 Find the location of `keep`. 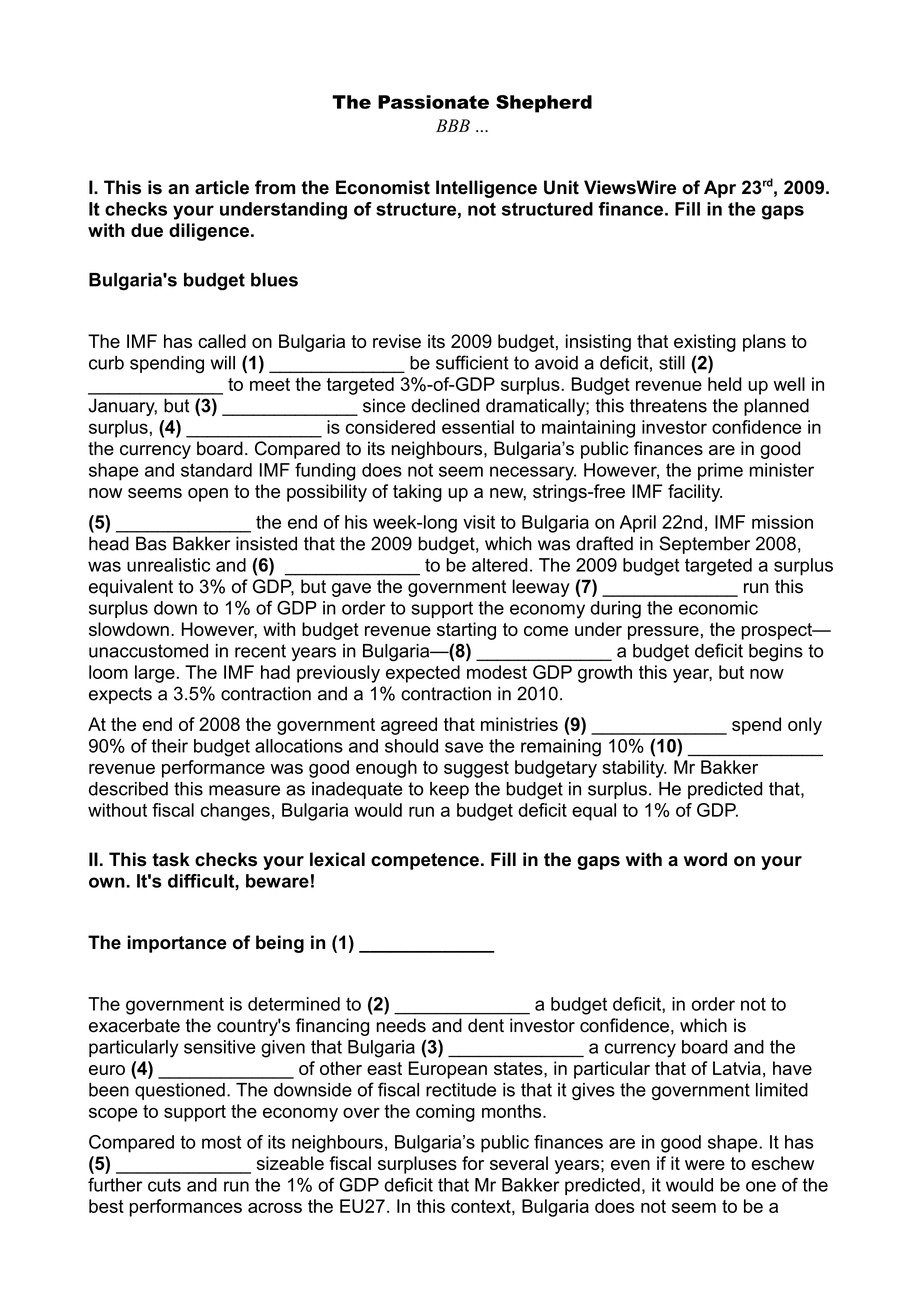

keep is located at coordinates (449, 790).
